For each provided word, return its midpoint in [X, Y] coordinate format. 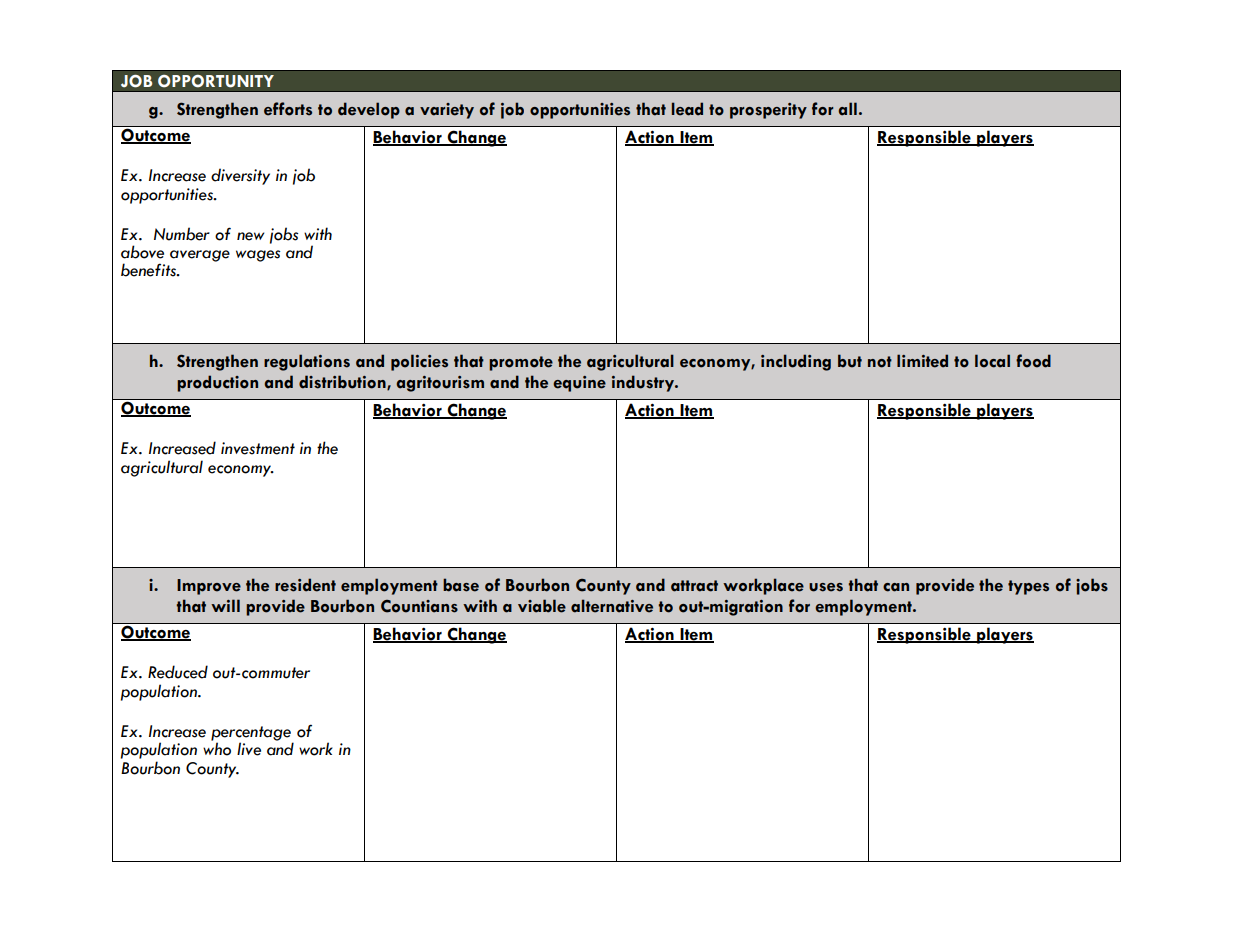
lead [687, 109]
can [896, 587]
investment [258, 448]
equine [579, 384]
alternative [612, 606]
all [847, 109]
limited [922, 361]
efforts [288, 109]
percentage [252, 734]
